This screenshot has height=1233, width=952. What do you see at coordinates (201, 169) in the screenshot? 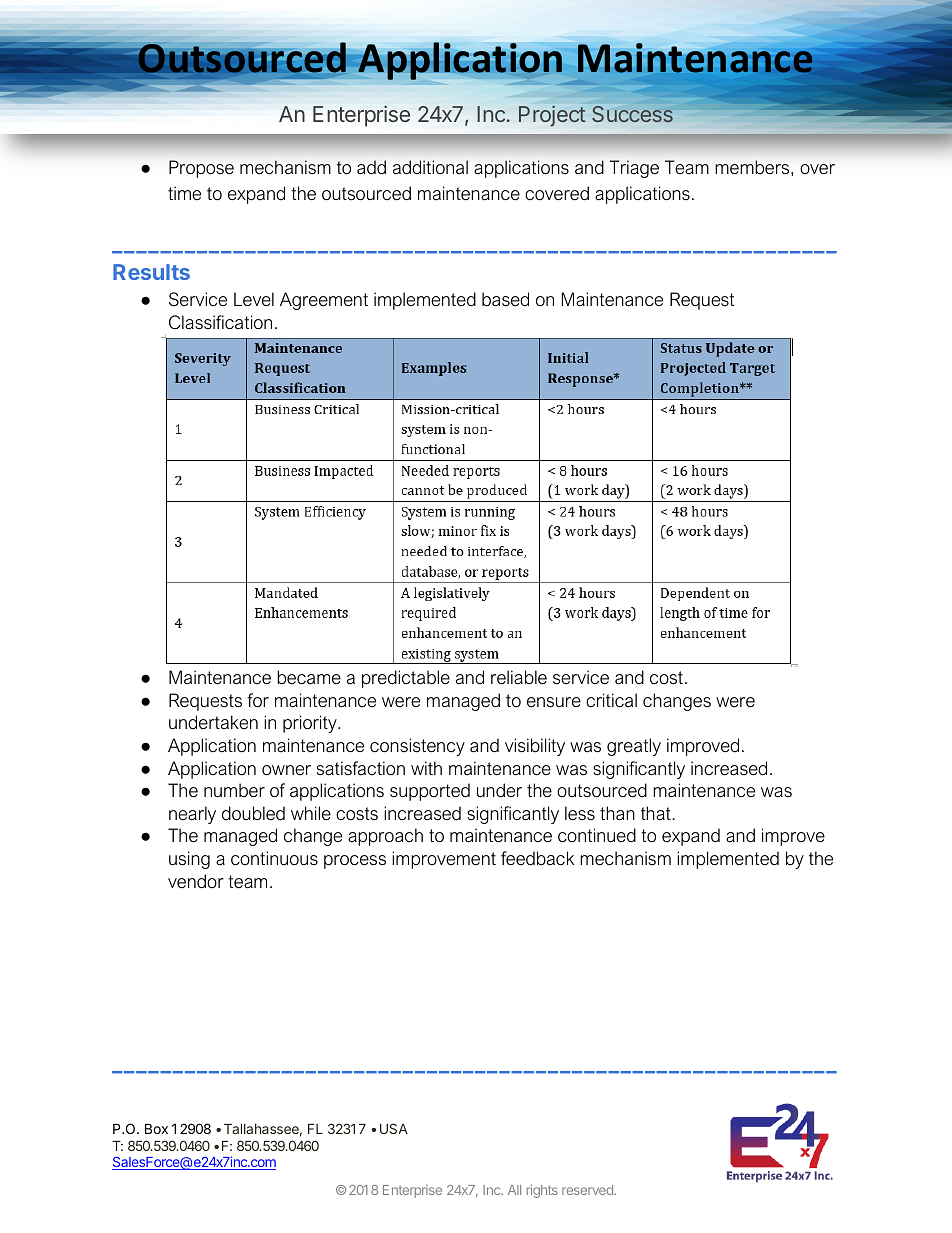
I see `Propose` at bounding box center [201, 169].
